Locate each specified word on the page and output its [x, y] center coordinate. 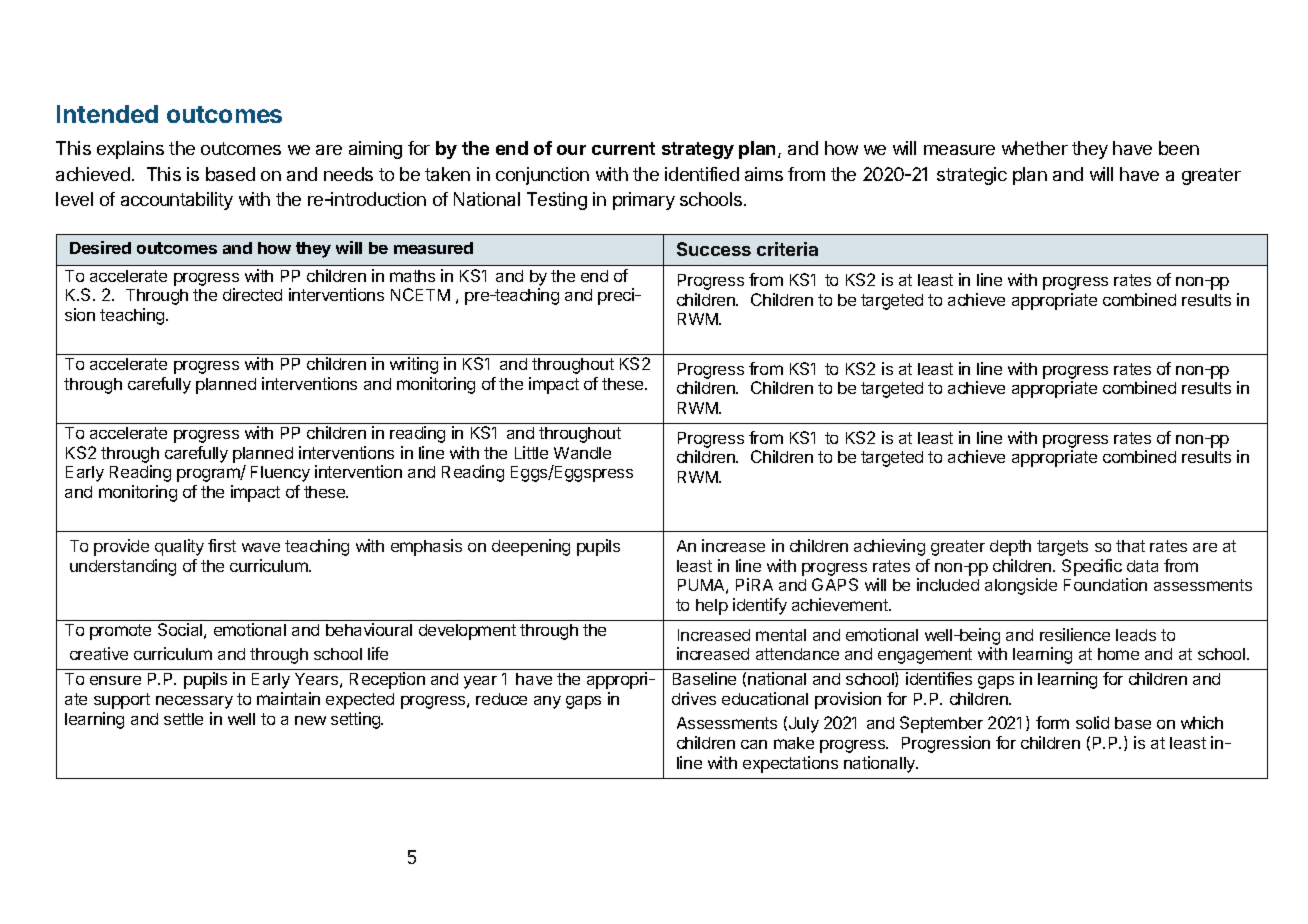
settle [183, 719]
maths [412, 276]
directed [252, 294]
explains [130, 150]
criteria [787, 249]
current [623, 148]
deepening [531, 547]
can [754, 744]
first [222, 545]
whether [1035, 148]
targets [1062, 548]
